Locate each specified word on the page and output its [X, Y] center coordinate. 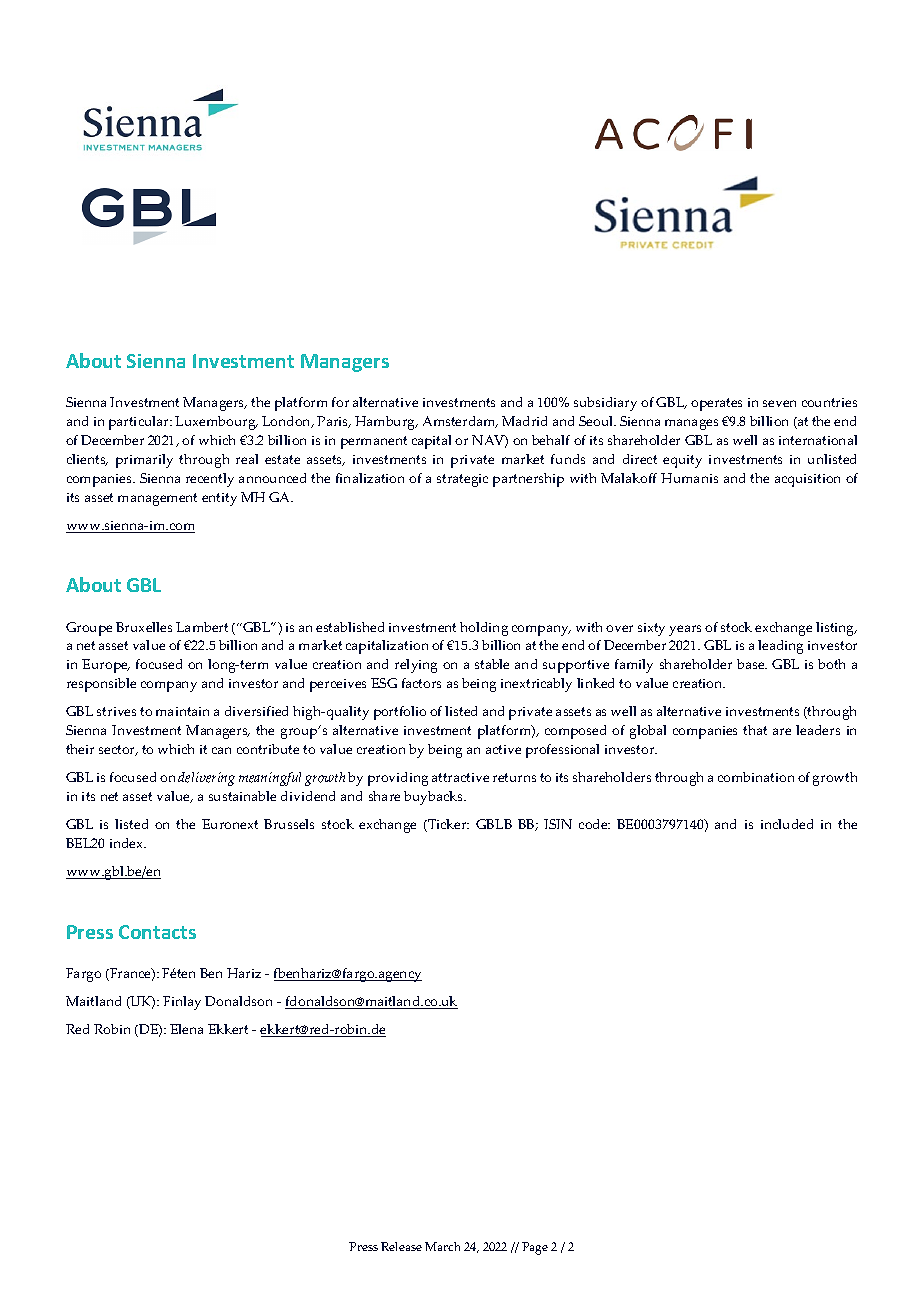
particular [140, 423]
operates [716, 404]
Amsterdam [460, 422]
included [787, 824]
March [442, 1246]
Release [401, 1246]
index [128, 843]
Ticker [447, 825]
